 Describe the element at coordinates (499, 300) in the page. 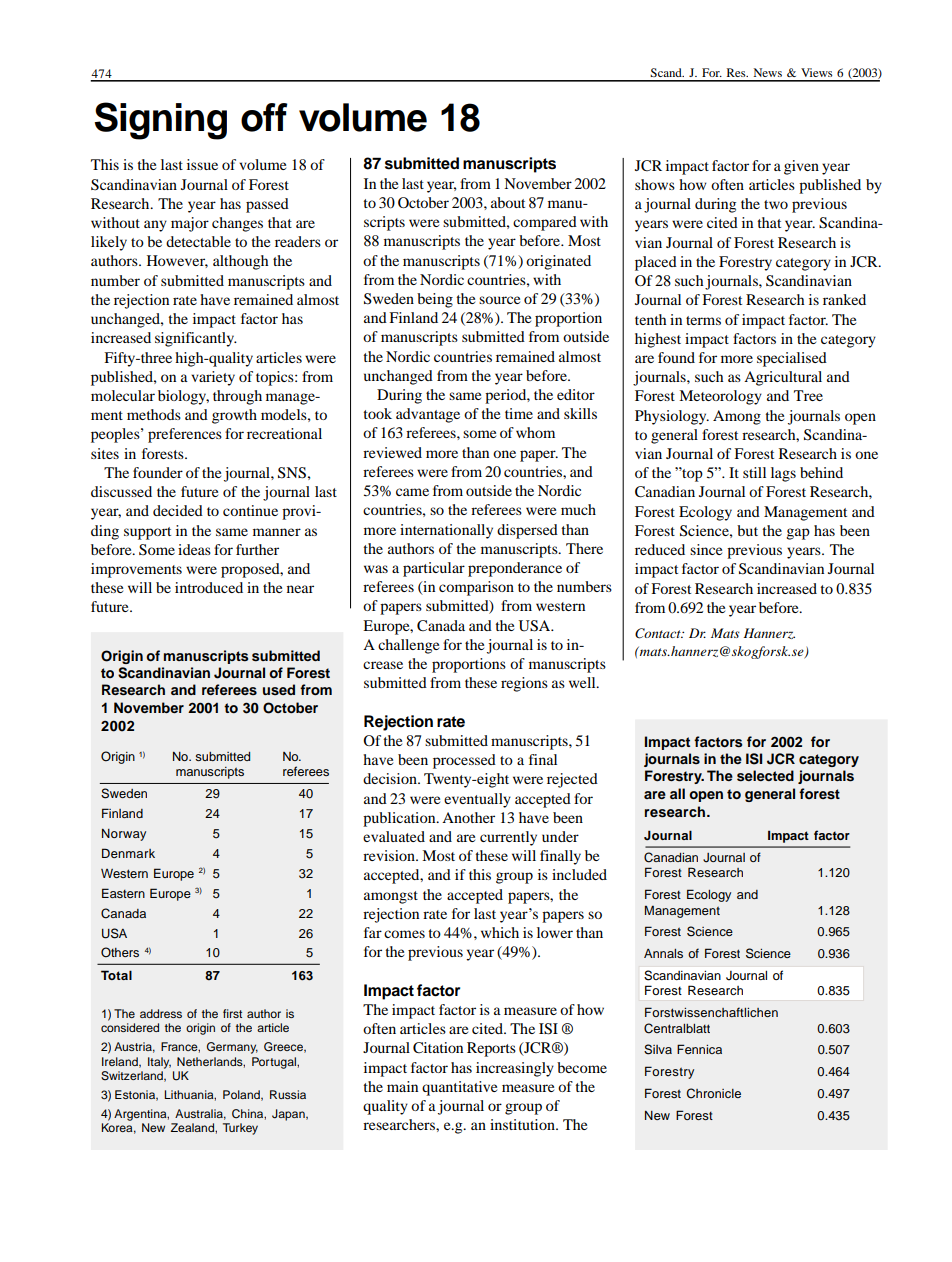

I see `source` at that location.
